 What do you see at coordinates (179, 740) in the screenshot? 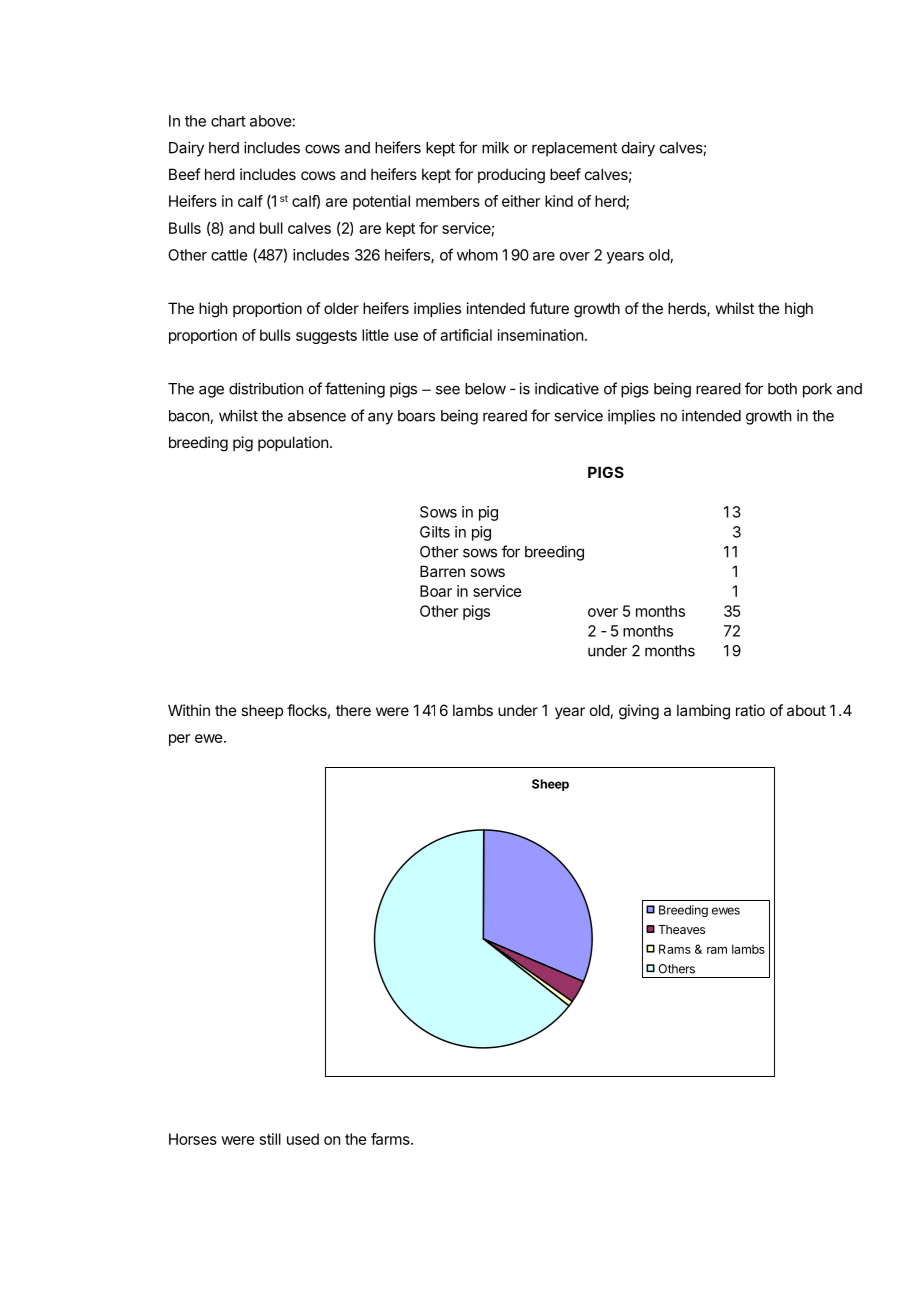
I see `per` at bounding box center [179, 740].
